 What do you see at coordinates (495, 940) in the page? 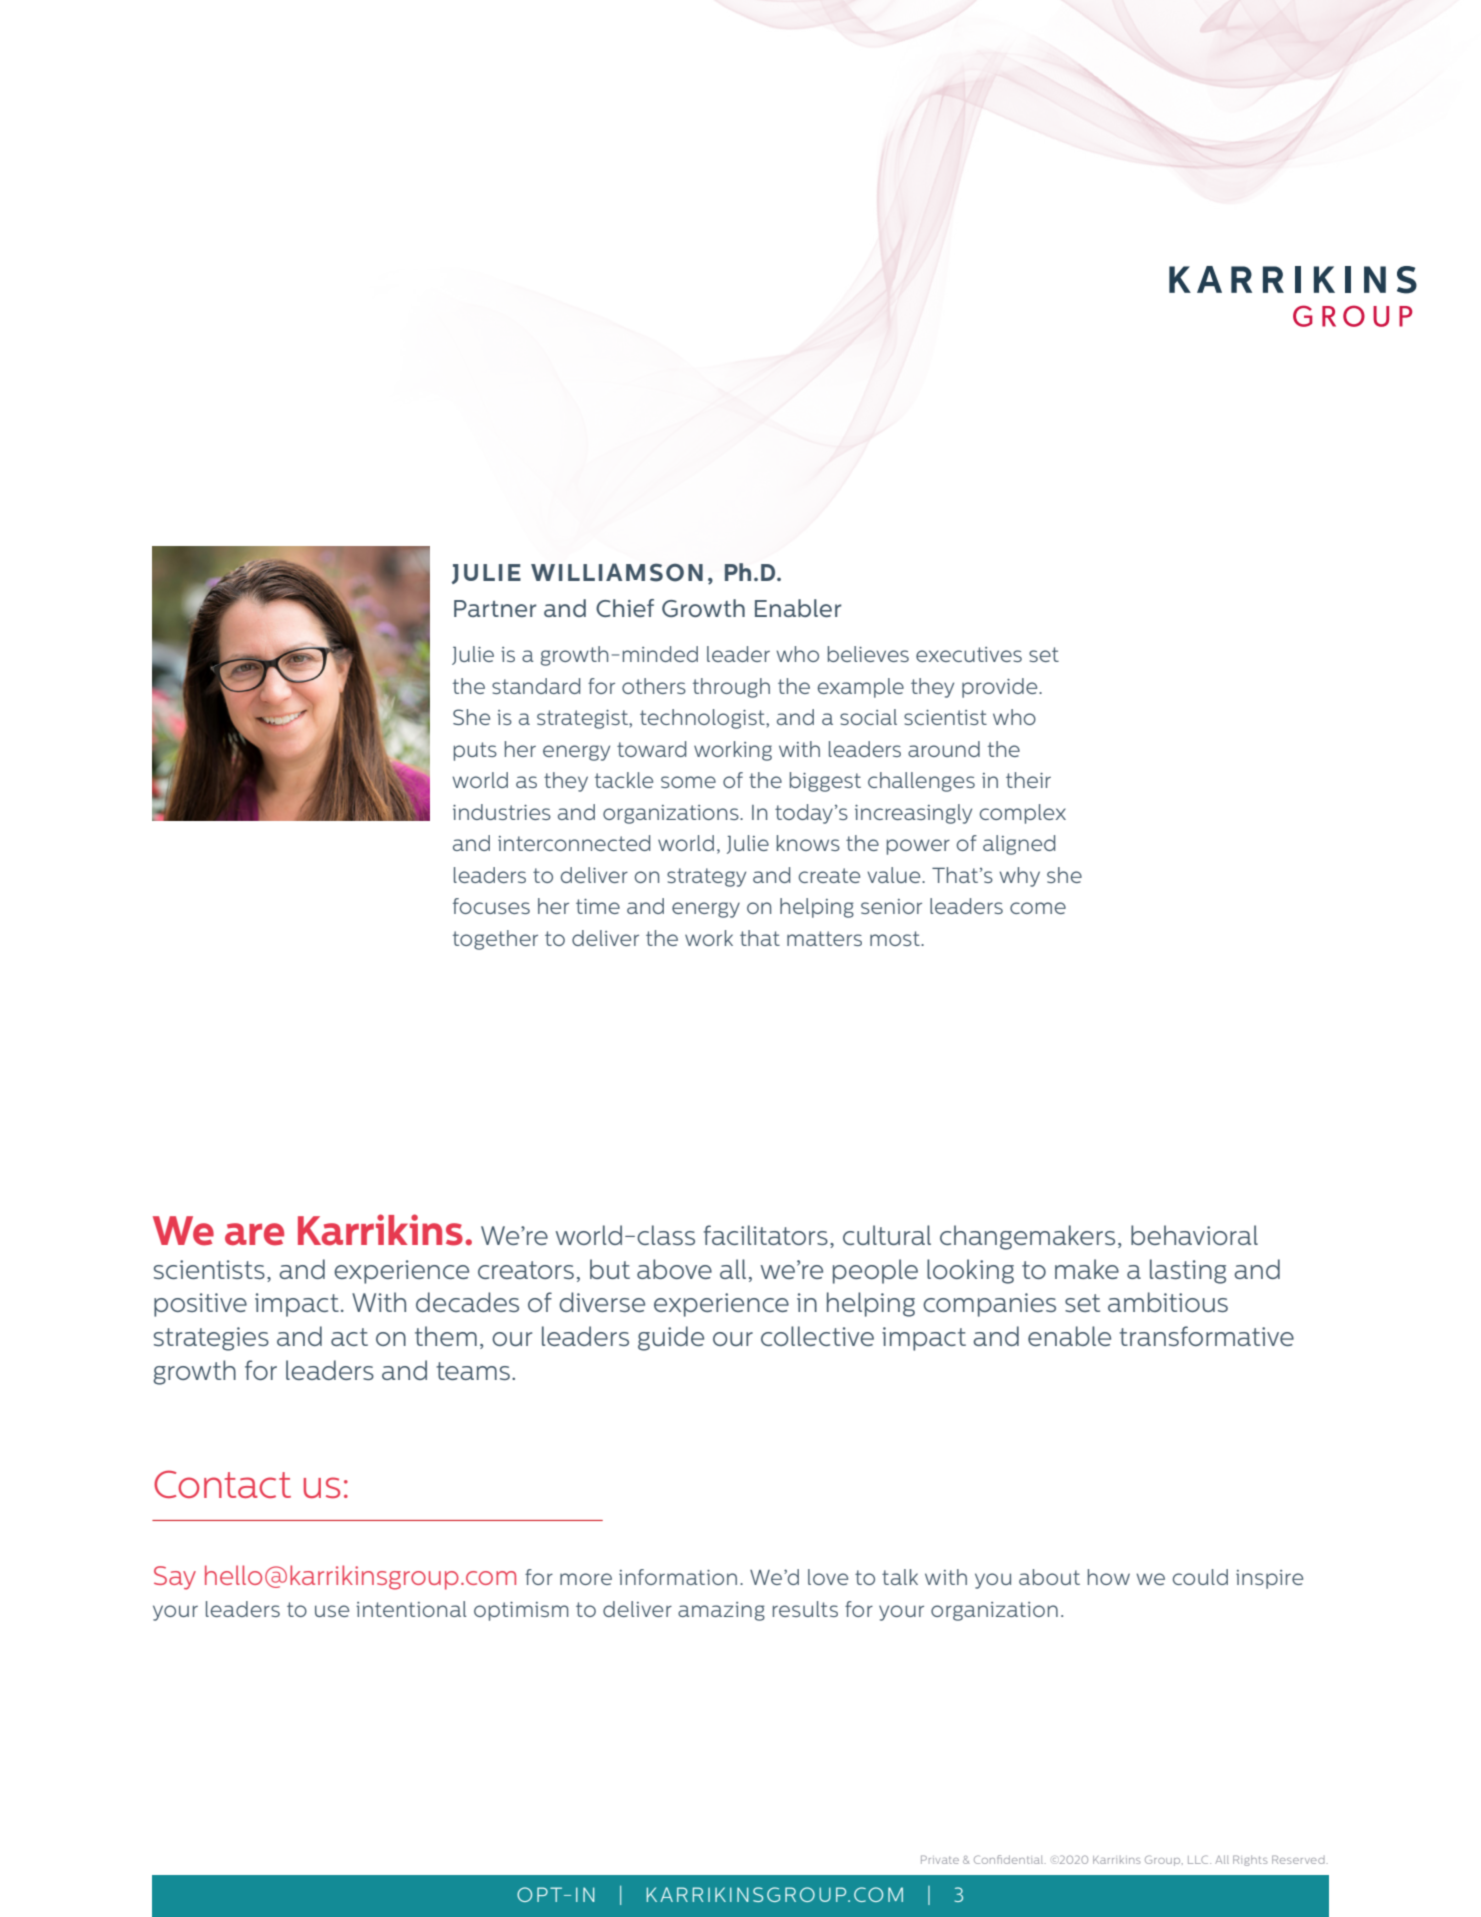
I see `together` at bounding box center [495, 940].
